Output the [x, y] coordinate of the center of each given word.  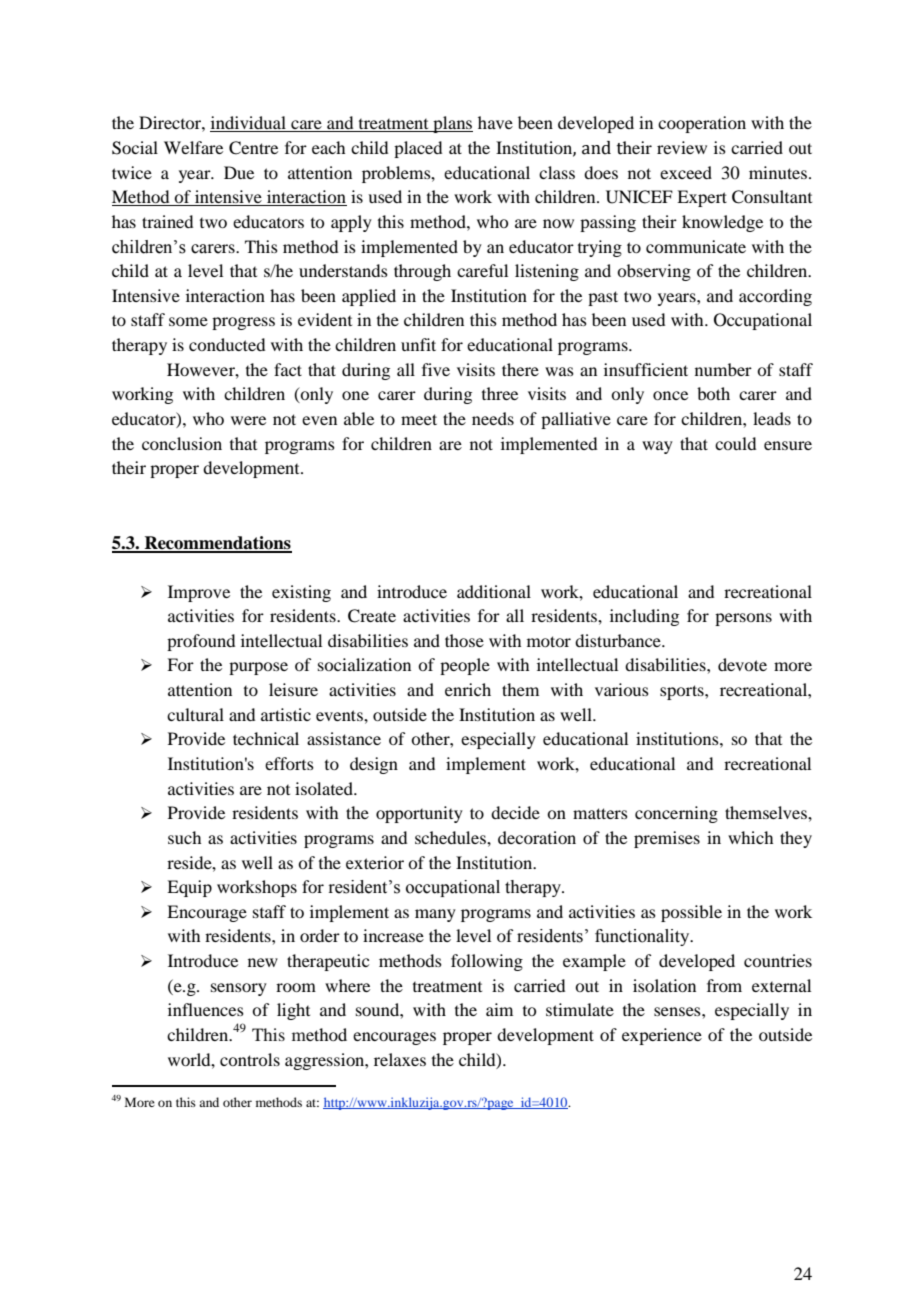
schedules [451, 837]
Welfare [193, 147]
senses [678, 1011]
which [750, 837]
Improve [199, 593]
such [184, 837]
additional [494, 591]
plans [452, 124]
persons [743, 619]
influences [206, 1009]
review [682, 147]
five [436, 369]
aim [499, 1009]
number [723, 369]
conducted [227, 344]
